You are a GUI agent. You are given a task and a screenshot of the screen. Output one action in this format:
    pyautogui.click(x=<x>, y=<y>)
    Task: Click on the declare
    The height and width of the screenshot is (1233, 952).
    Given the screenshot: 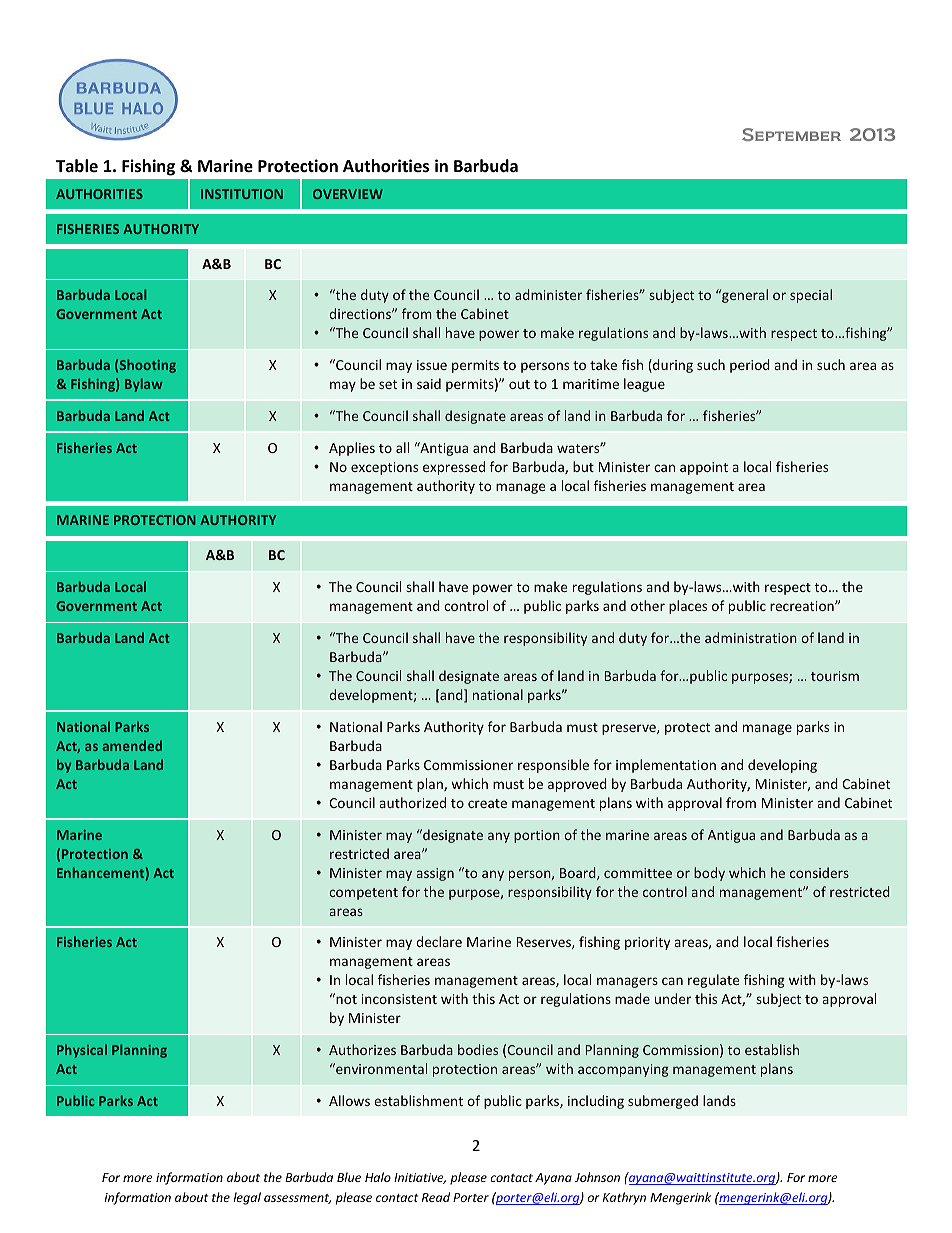 What is the action you would take?
    pyautogui.click(x=439, y=941)
